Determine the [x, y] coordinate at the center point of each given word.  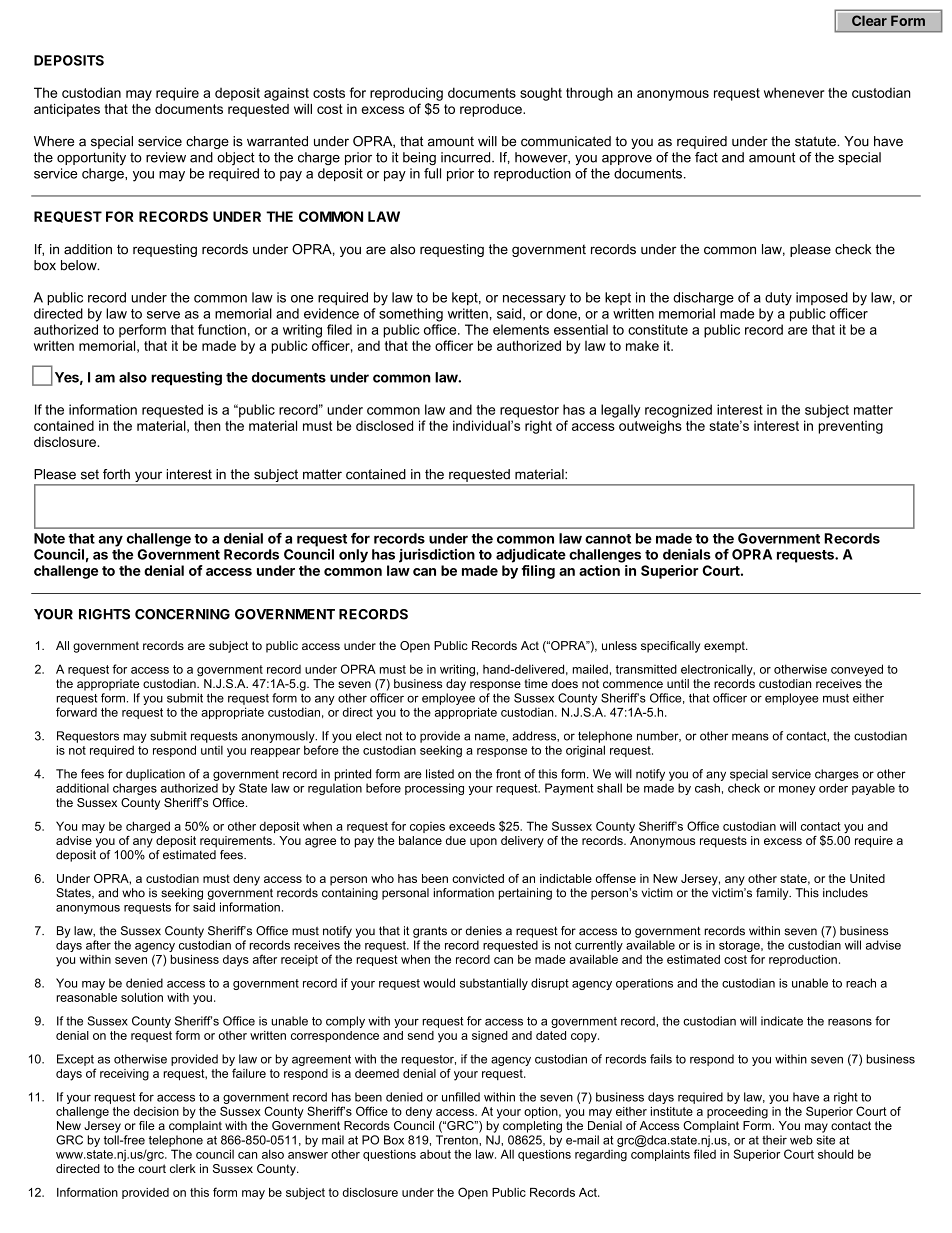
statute [816, 141]
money [797, 790]
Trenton [458, 1140]
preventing [850, 427]
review [166, 157]
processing [434, 789]
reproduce [492, 110]
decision [156, 1111]
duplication [155, 775]
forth [116, 474]
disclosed [384, 425]
